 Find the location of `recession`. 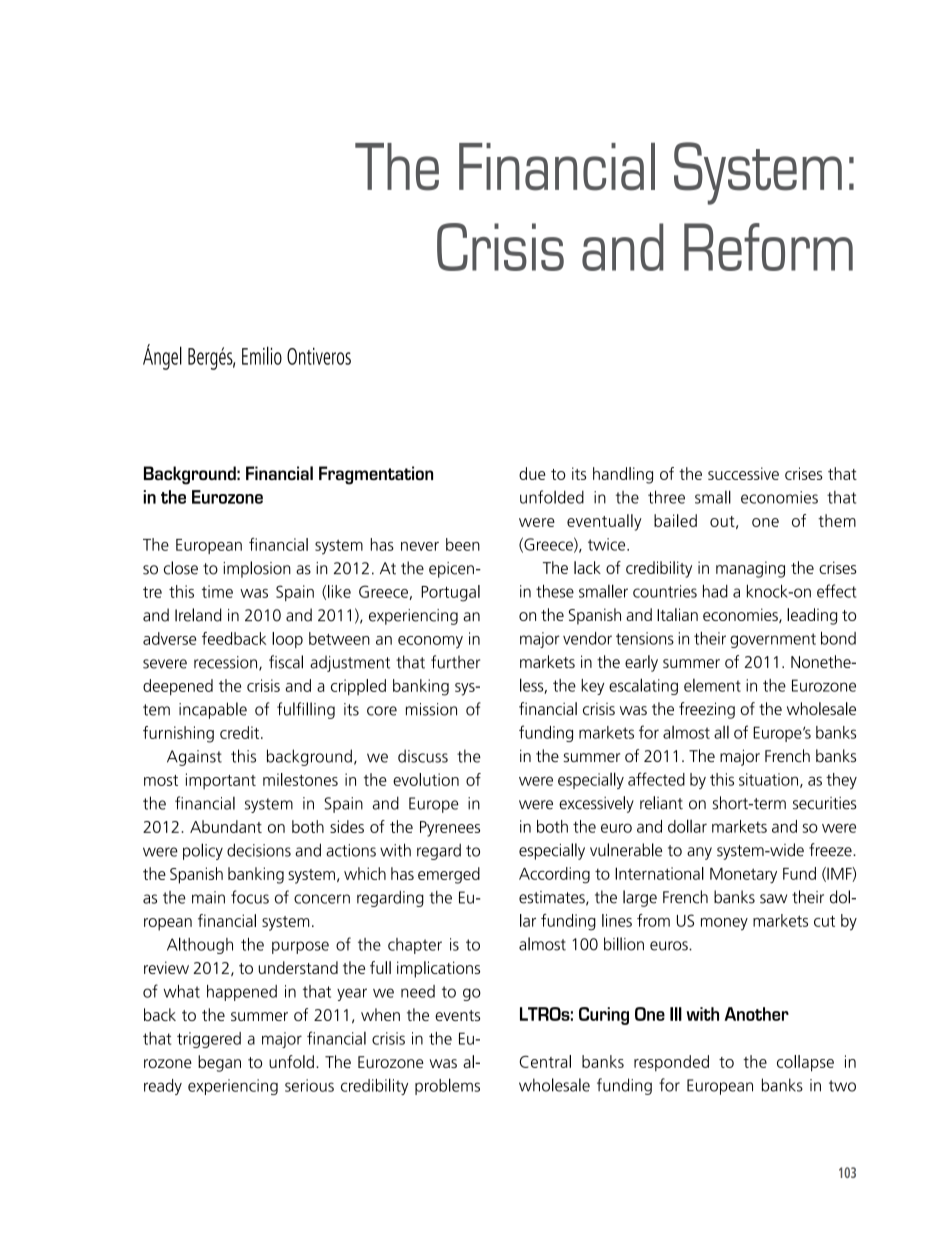

recession is located at coordinates (227, 663).
